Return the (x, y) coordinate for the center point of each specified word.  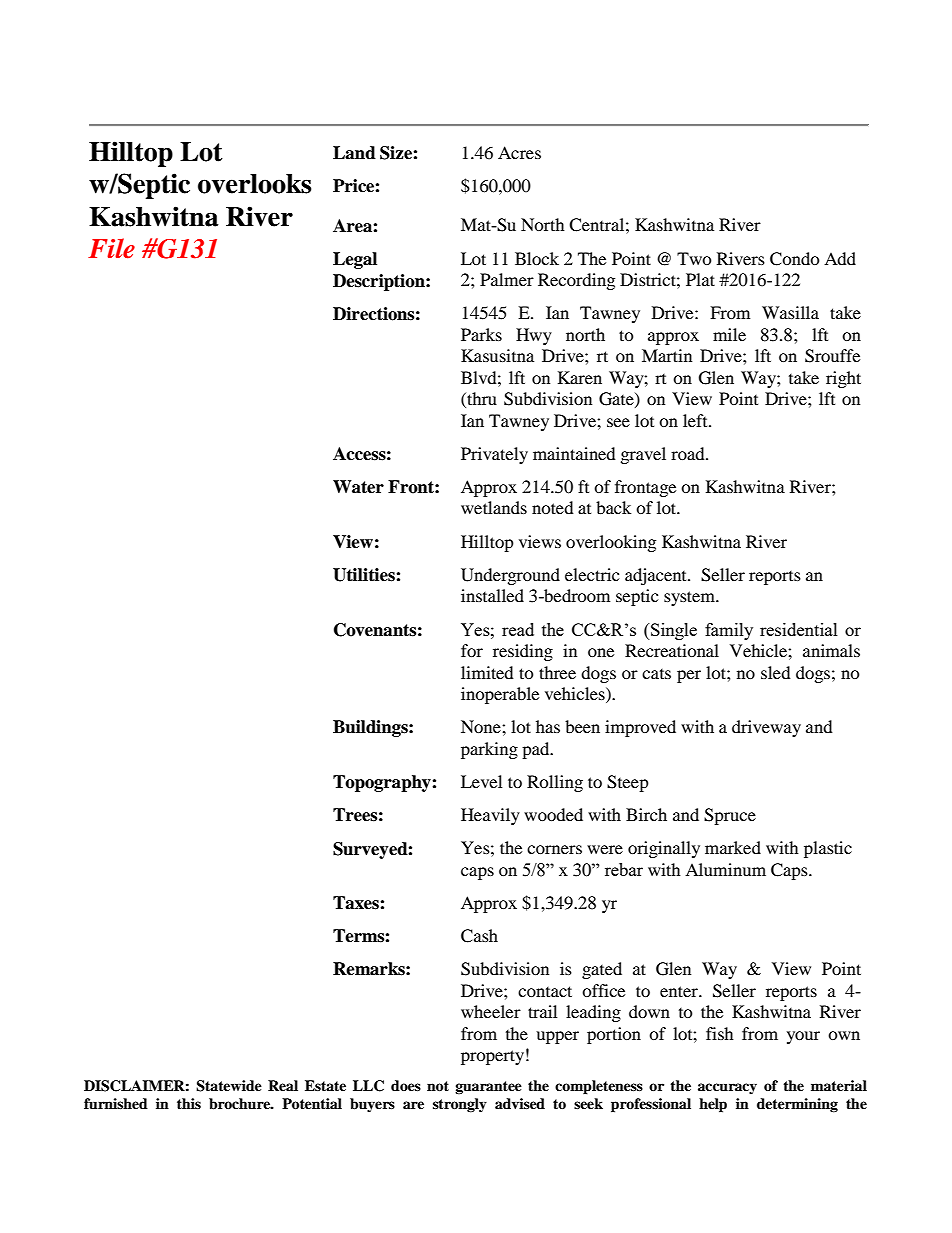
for (472, 650)
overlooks (254, 184)
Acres (519, 152)
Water (358, 487)
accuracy (727, 1088)
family (729, 631)
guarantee (488, 1088)
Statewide (229, 1086)
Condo (795, 259)
